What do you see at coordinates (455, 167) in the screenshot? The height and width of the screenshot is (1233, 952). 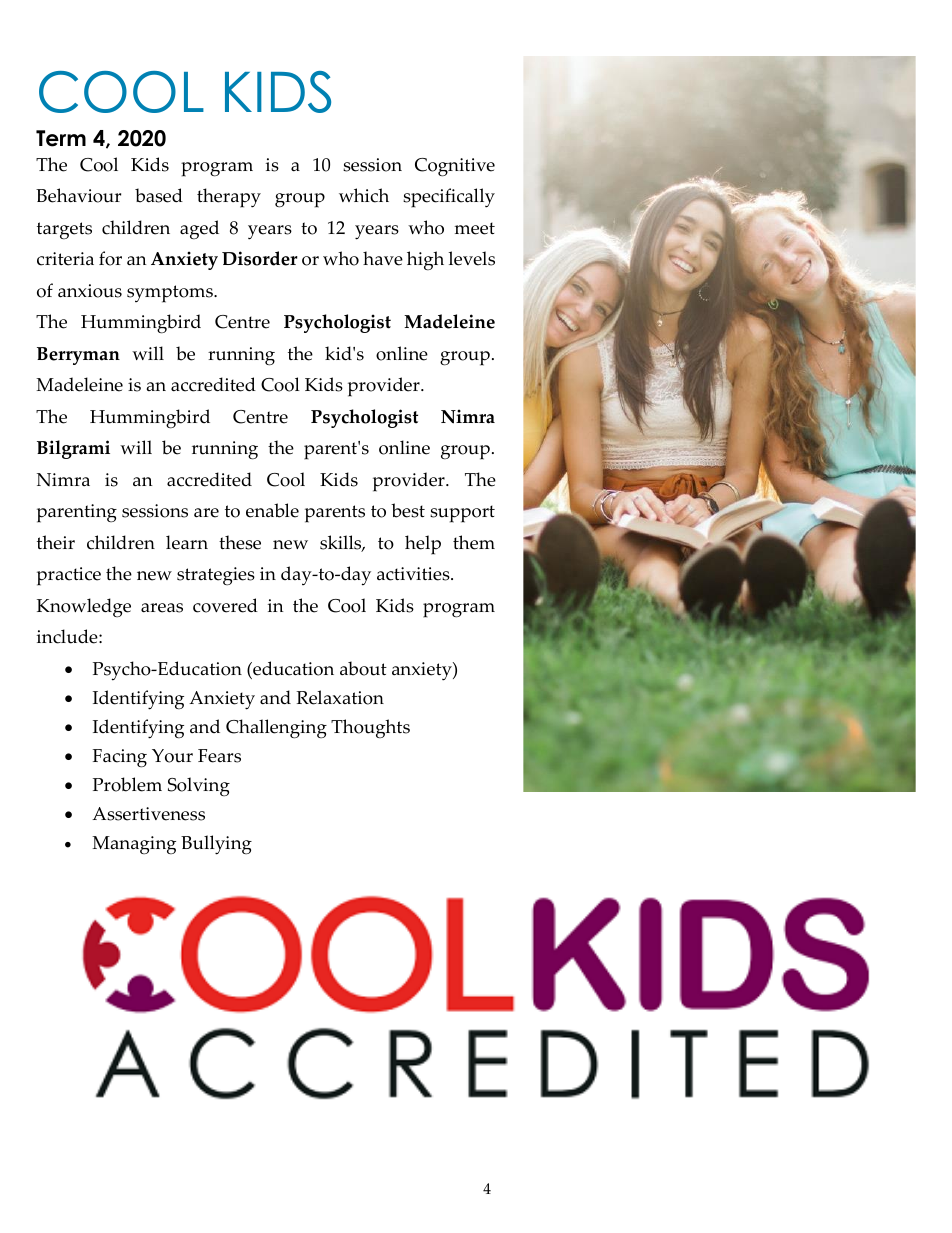 I see `Cognitive` at bounding box center [455, 167].
